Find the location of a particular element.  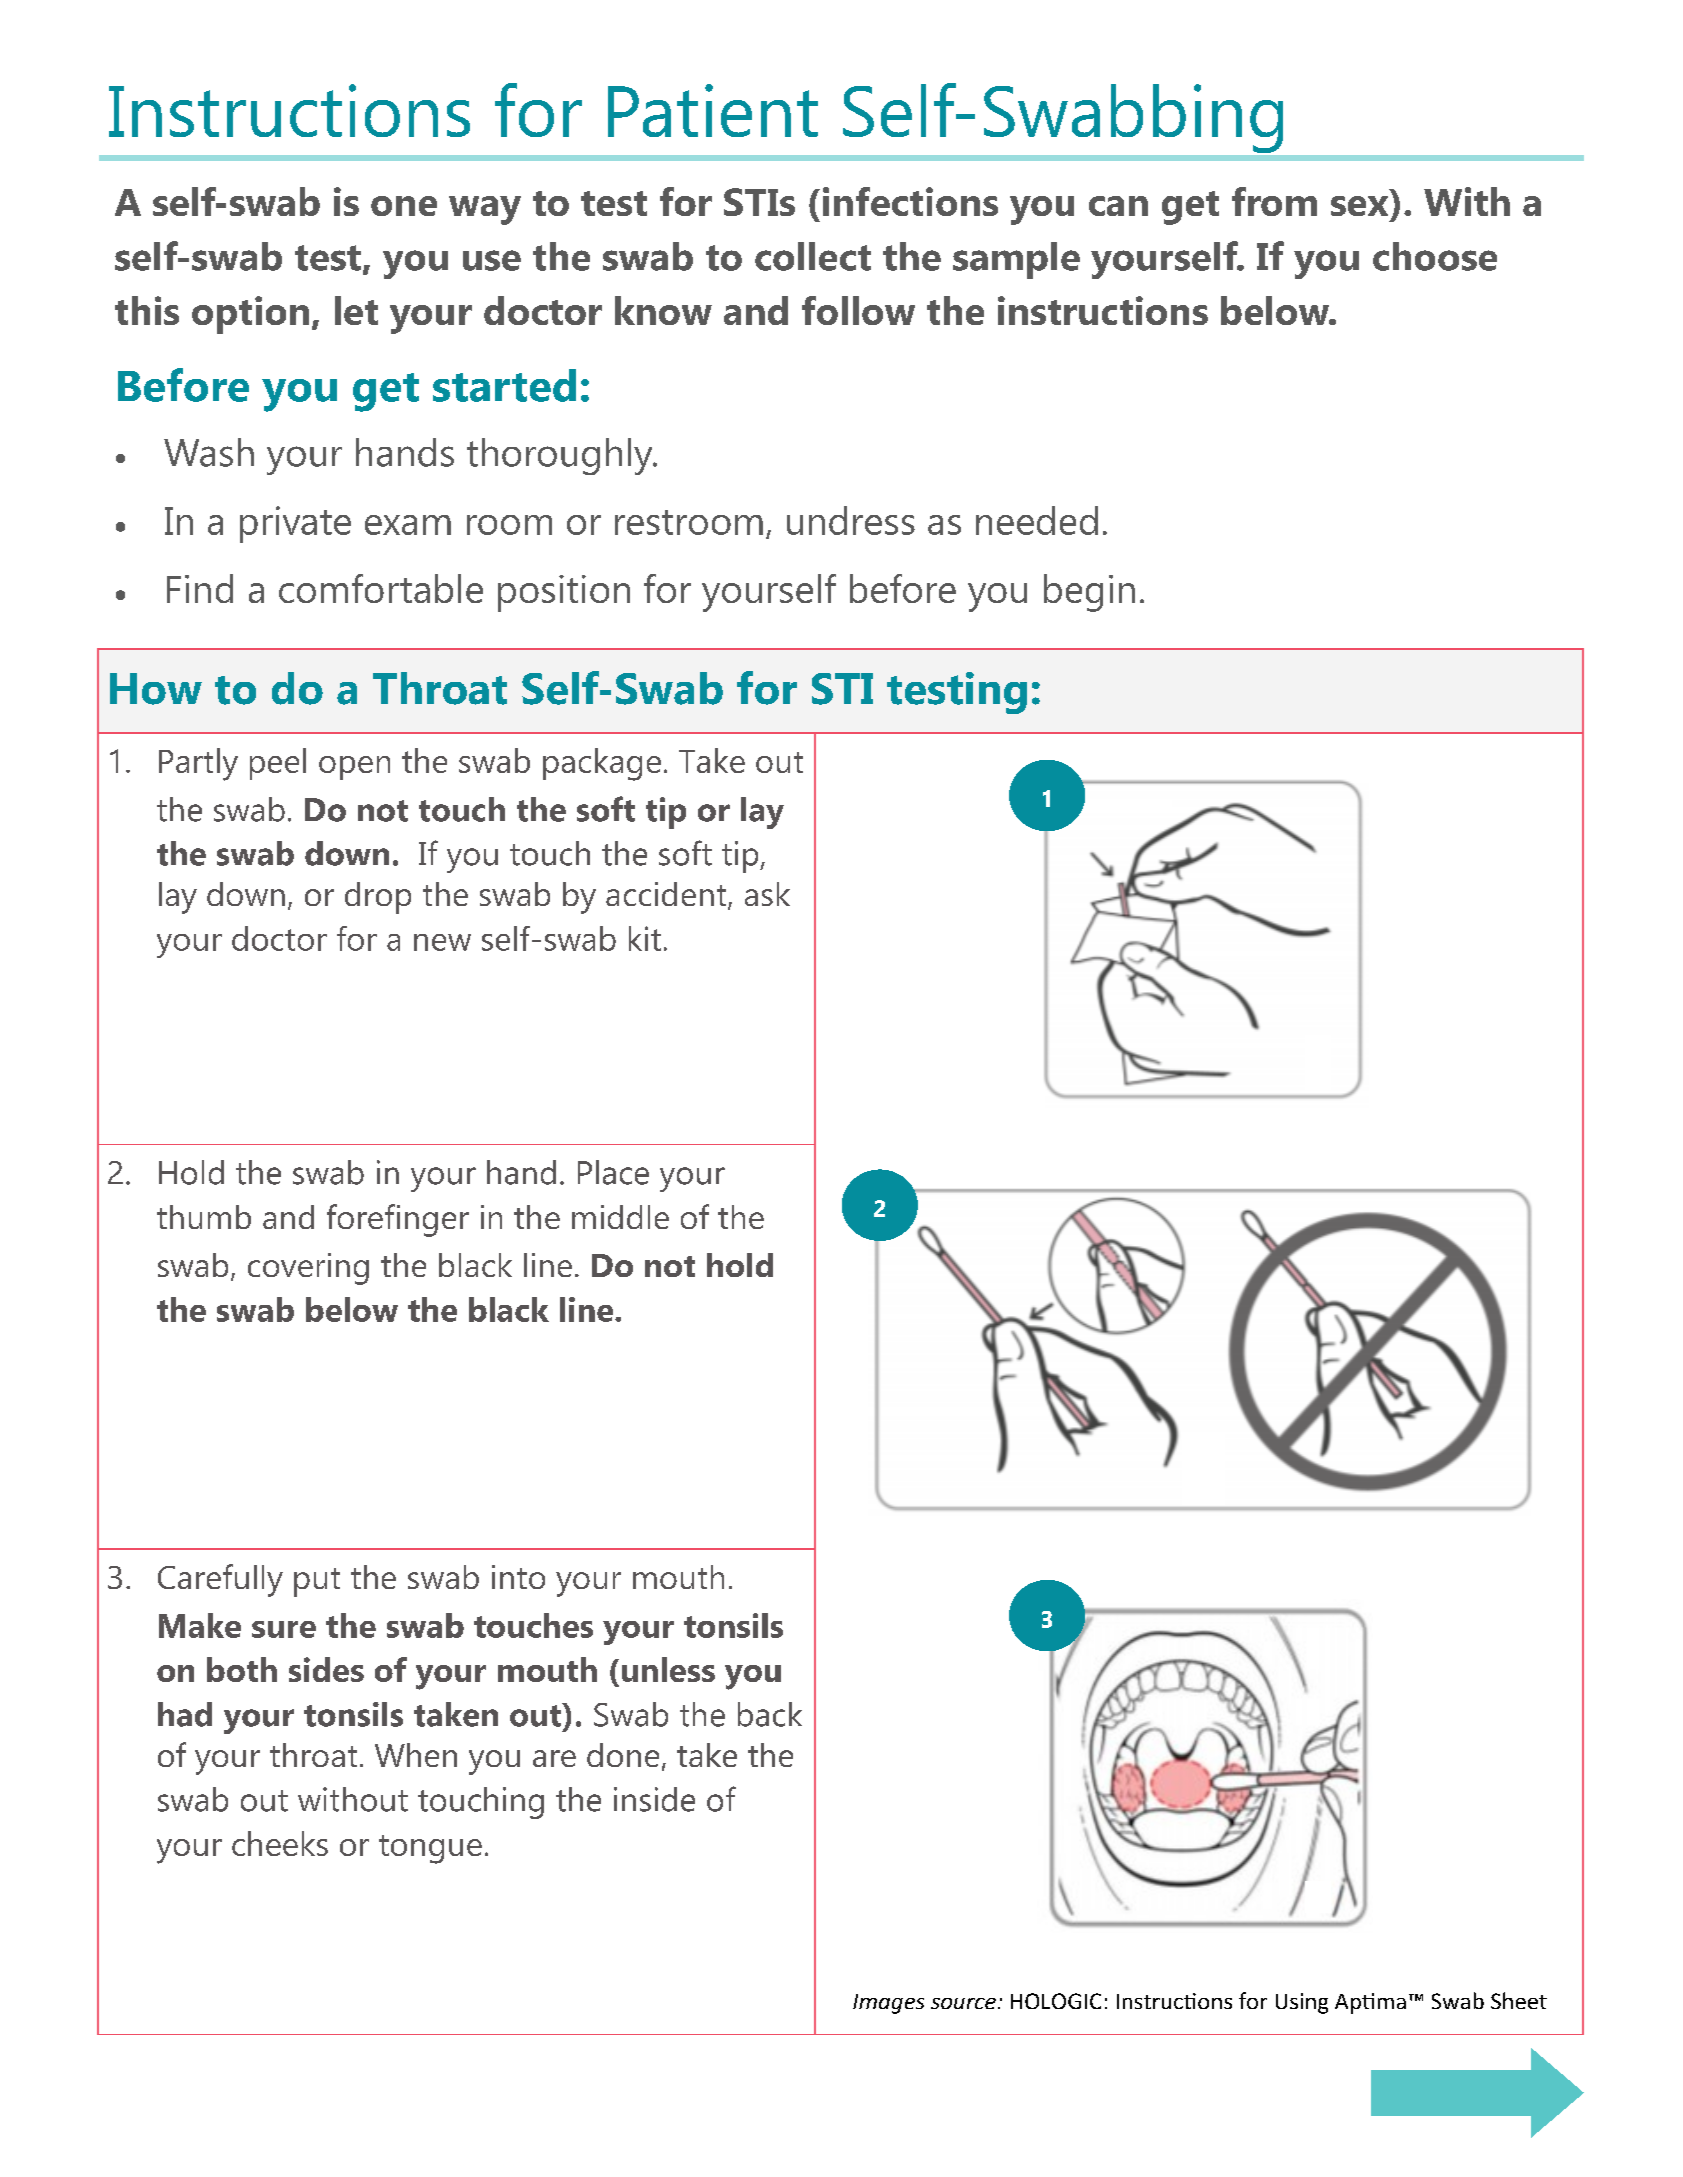

sex is located at coordinates (1359, 206).
